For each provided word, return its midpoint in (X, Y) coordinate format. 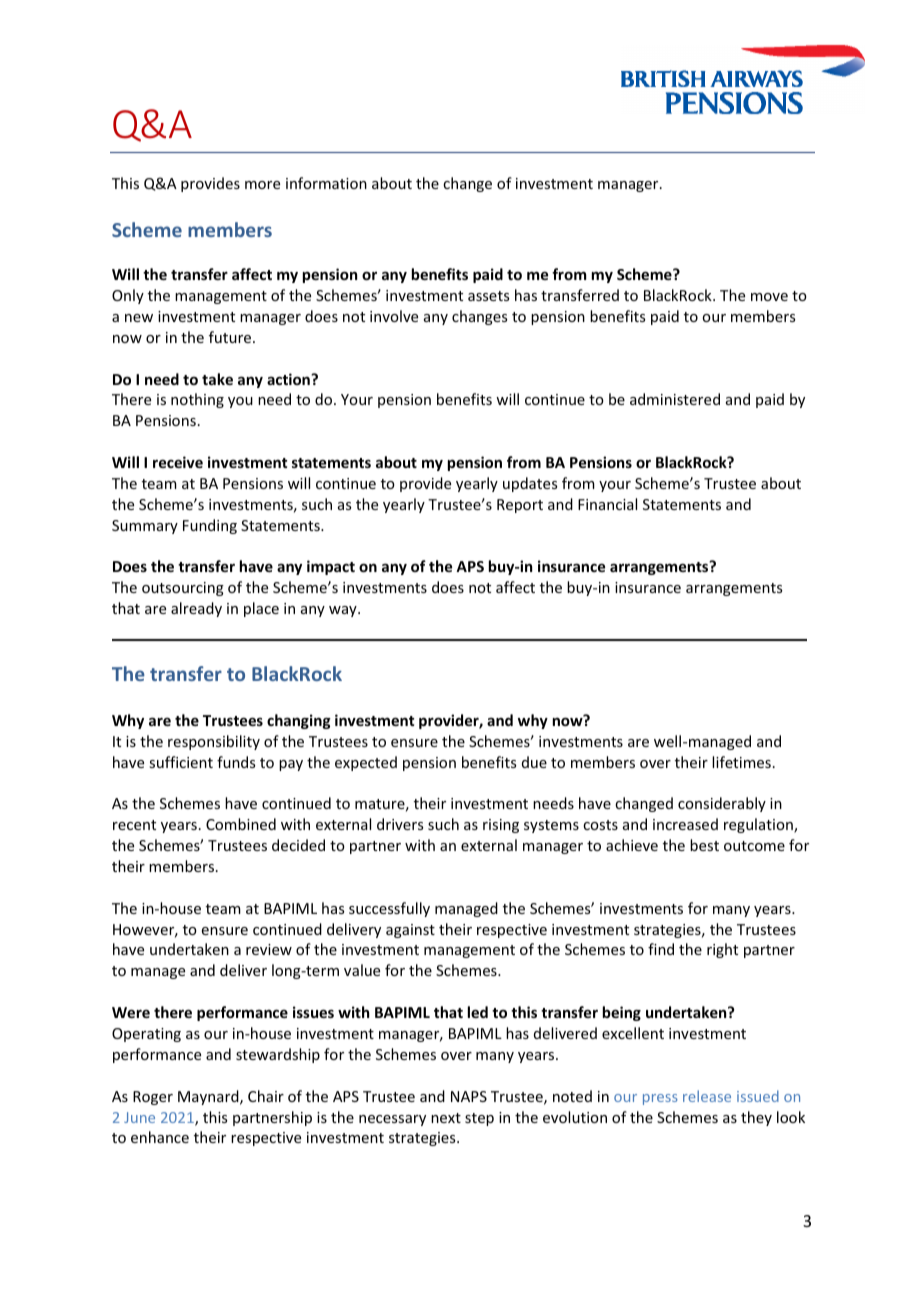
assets (488, 296)
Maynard (209, 1097)
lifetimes (741, 762)
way (344, 611)
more (262, 185)
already (196, 609)
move (769, 297)
